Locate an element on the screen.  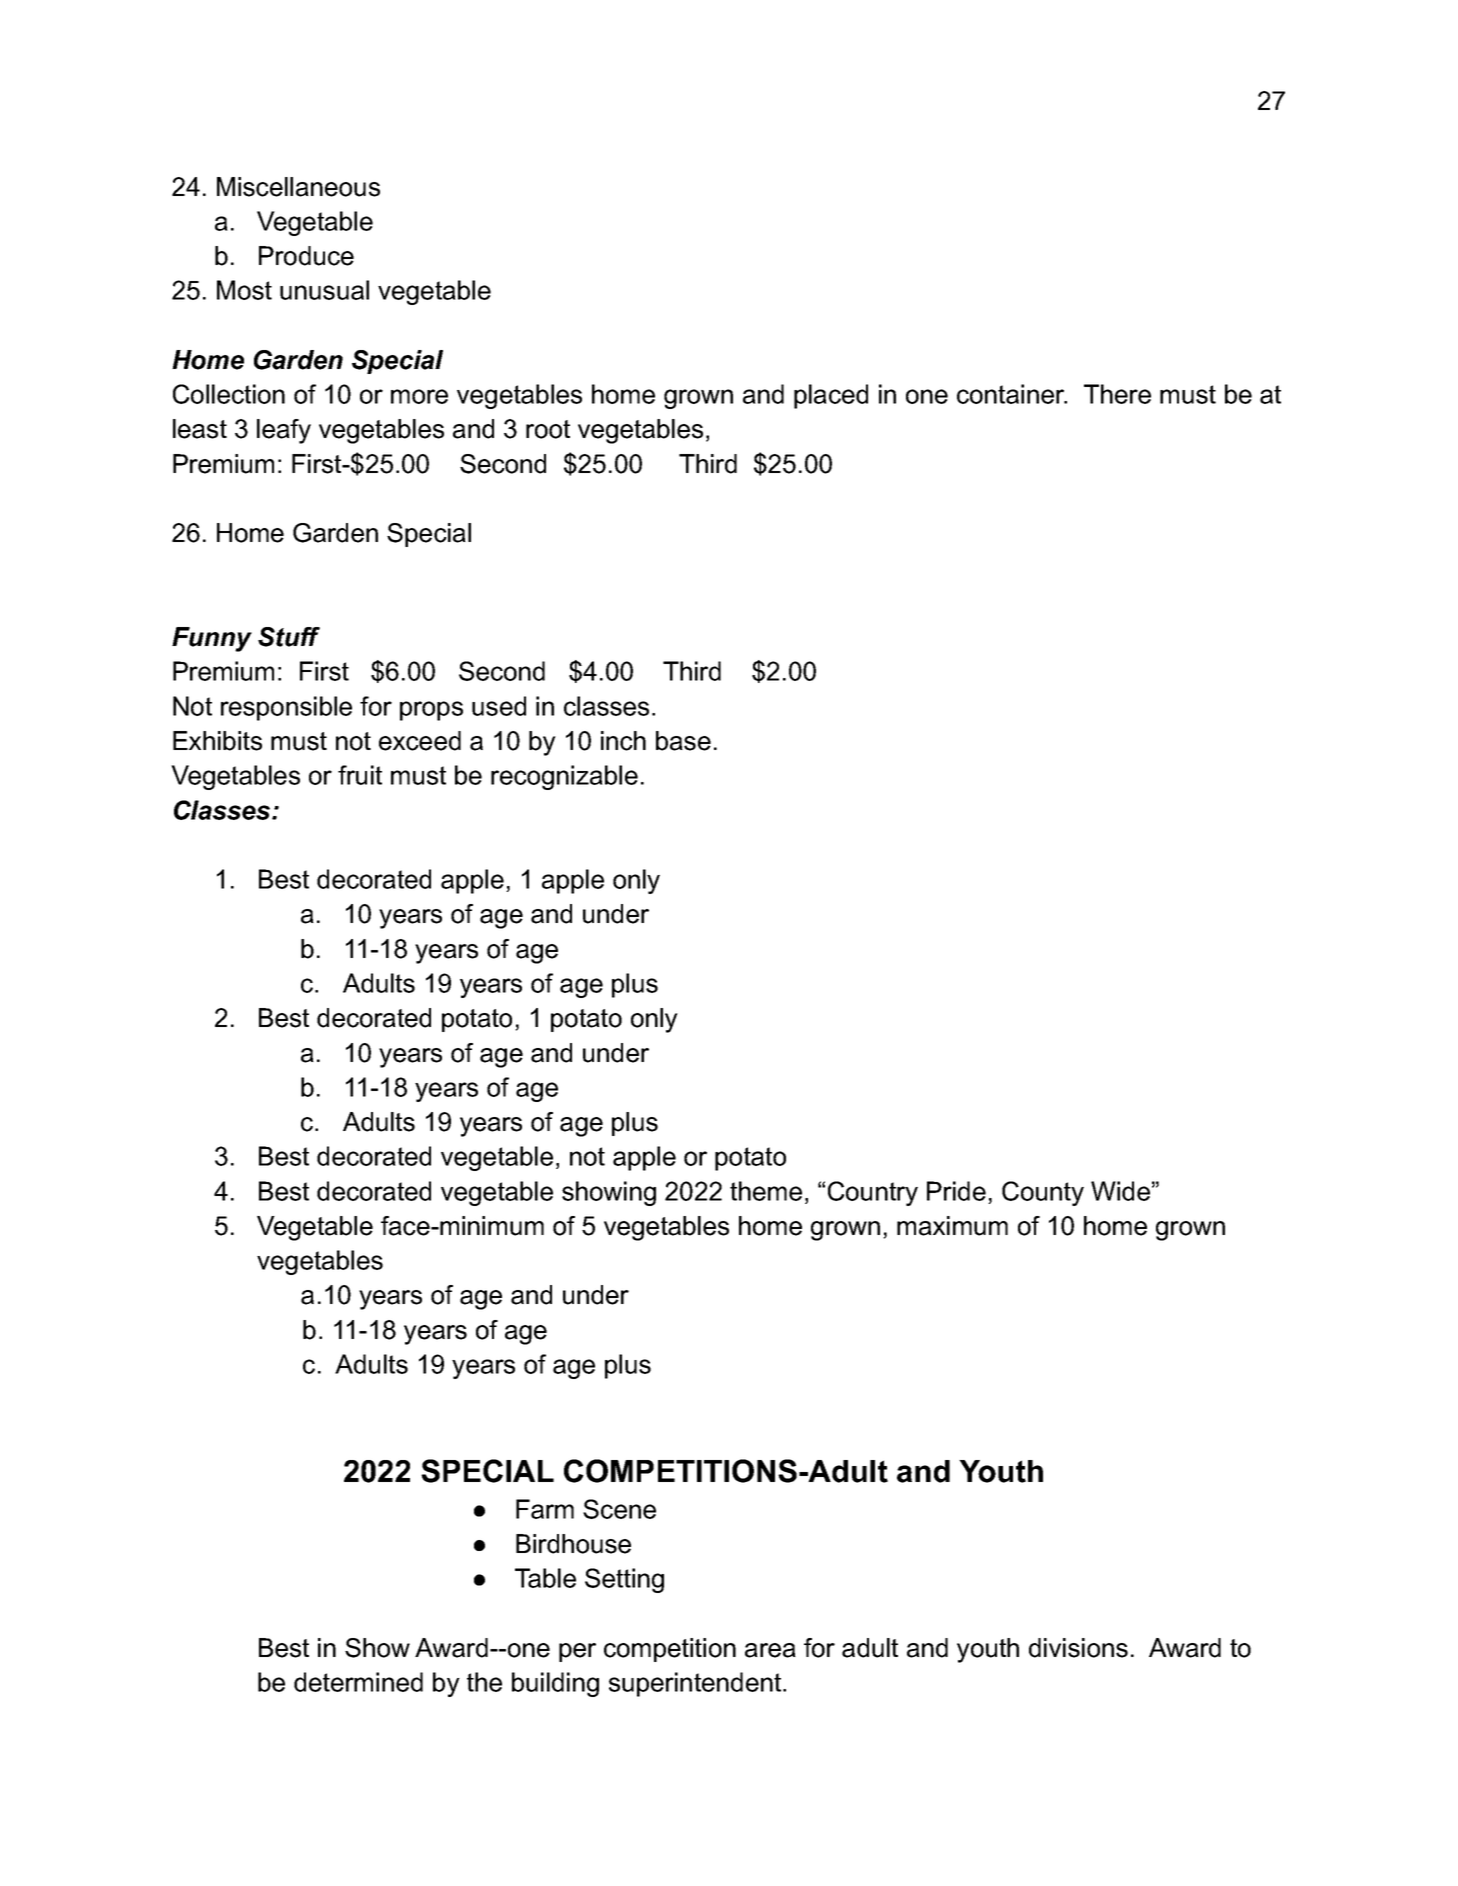
fruit is located at coordinates (360, 775).
